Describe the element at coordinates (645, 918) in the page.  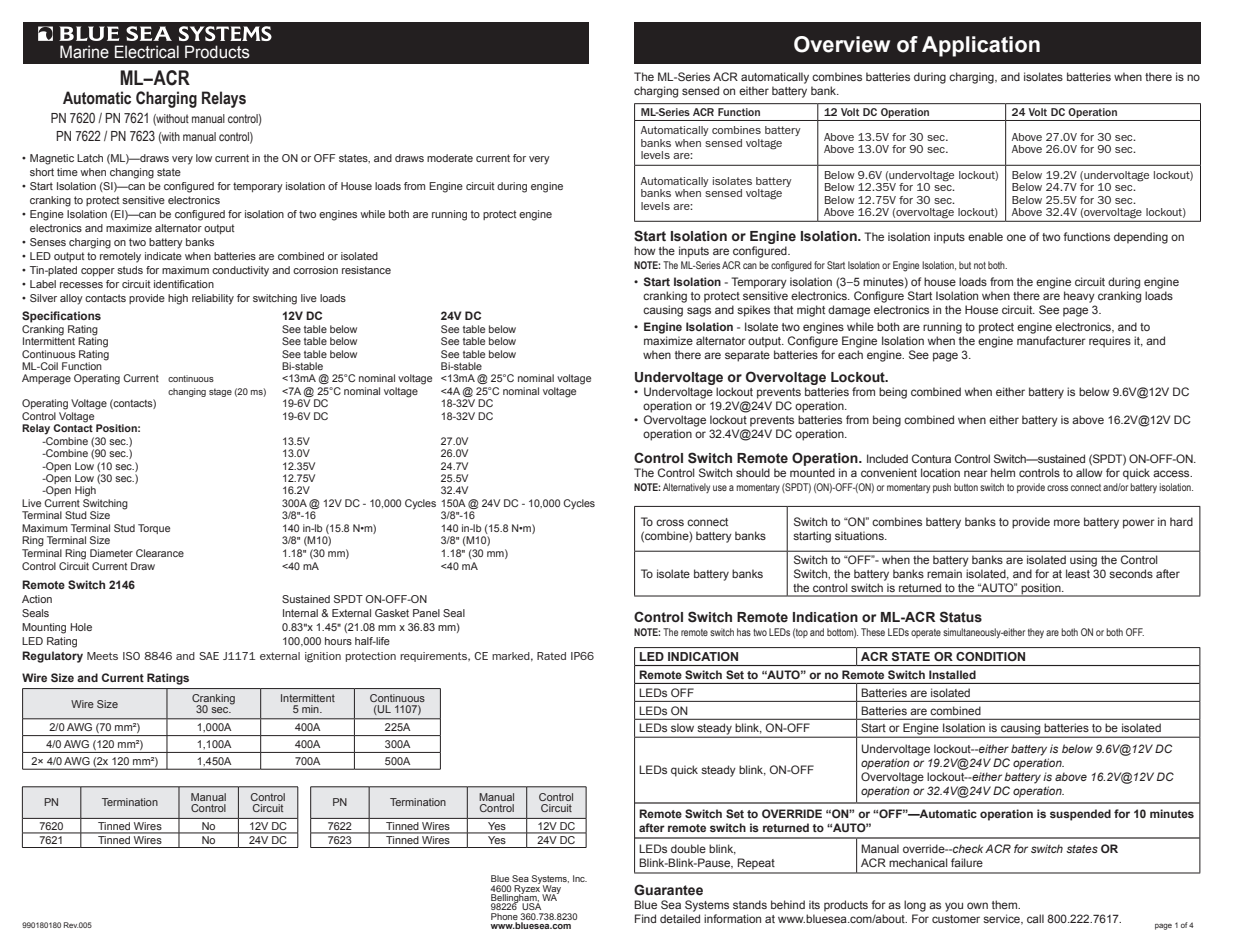
I see `Find` at that location.
